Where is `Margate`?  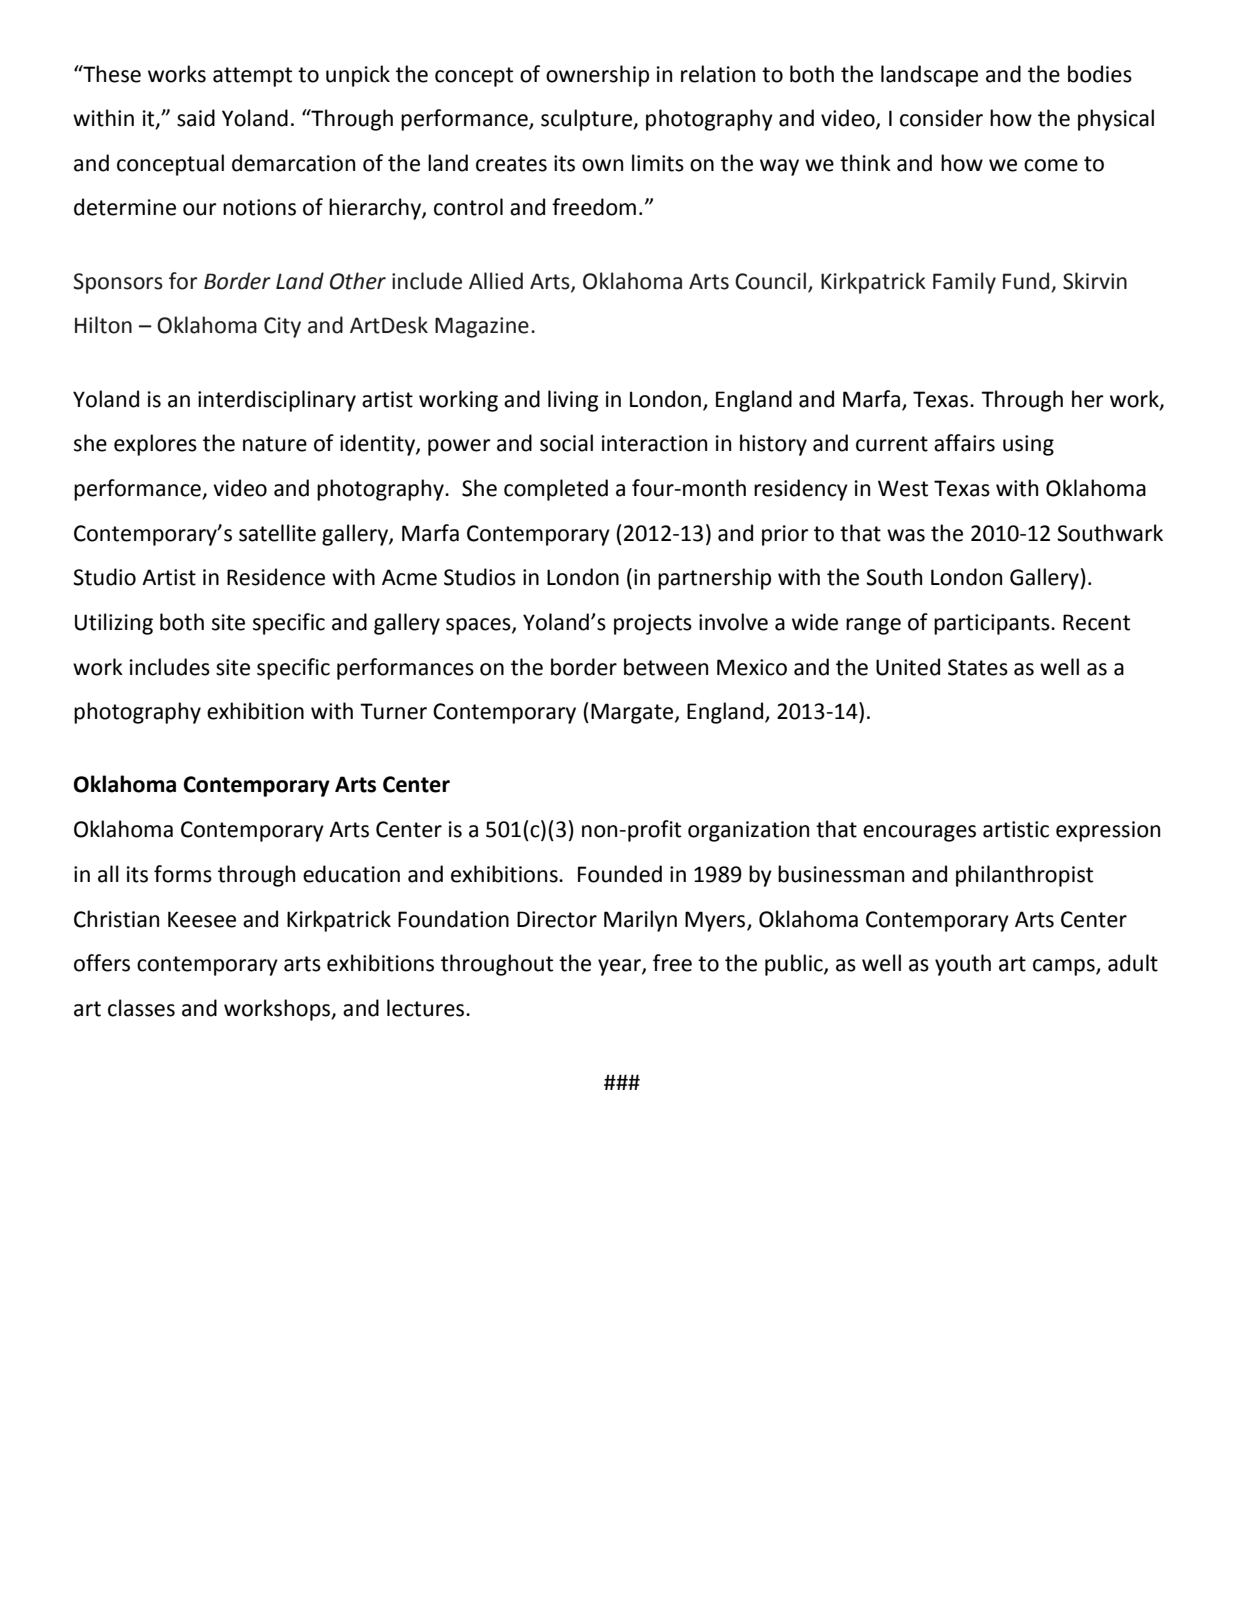 Margate is located at coordinates (633, 713).
